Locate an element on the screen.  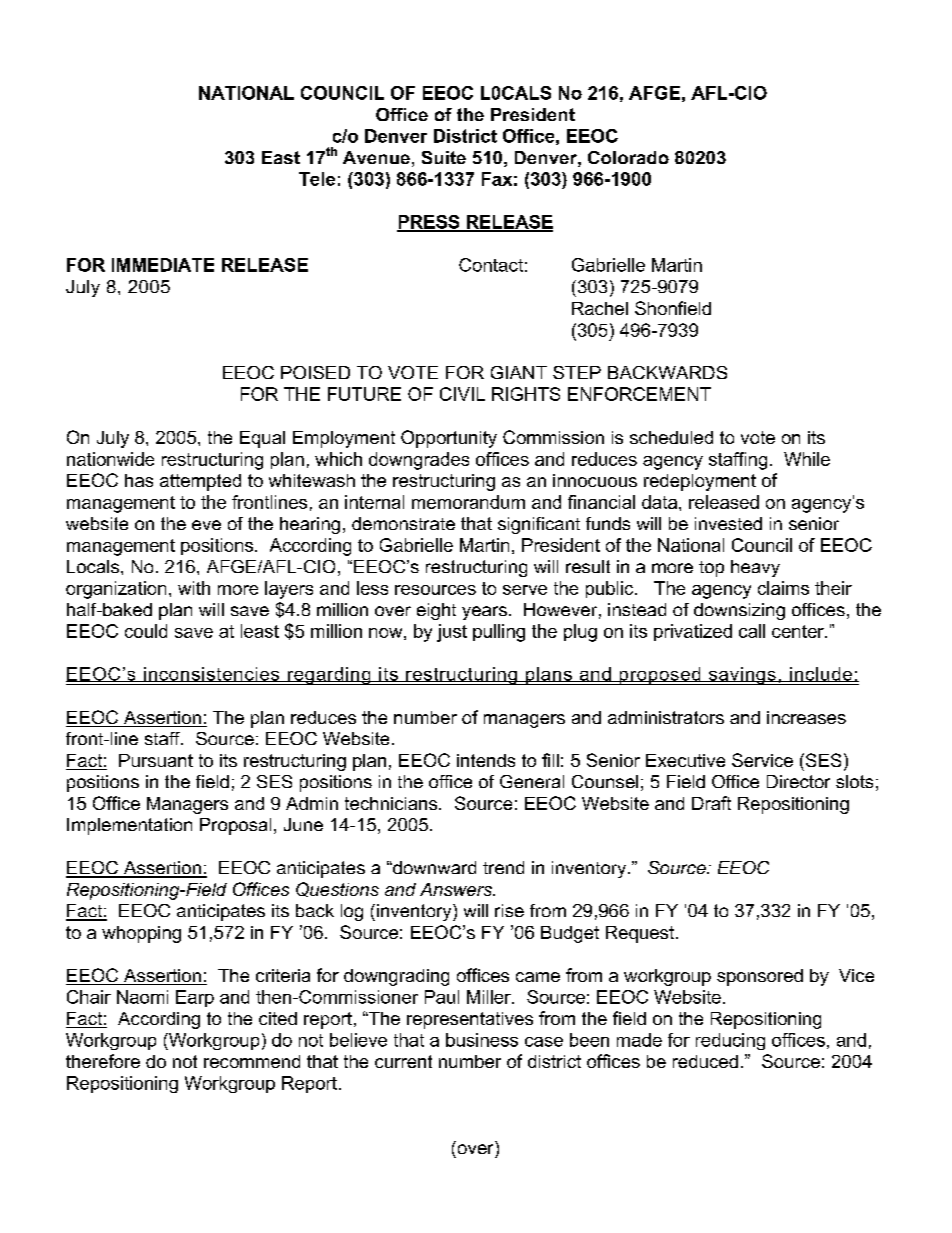
Tele is located at coordinates (317, 179).
